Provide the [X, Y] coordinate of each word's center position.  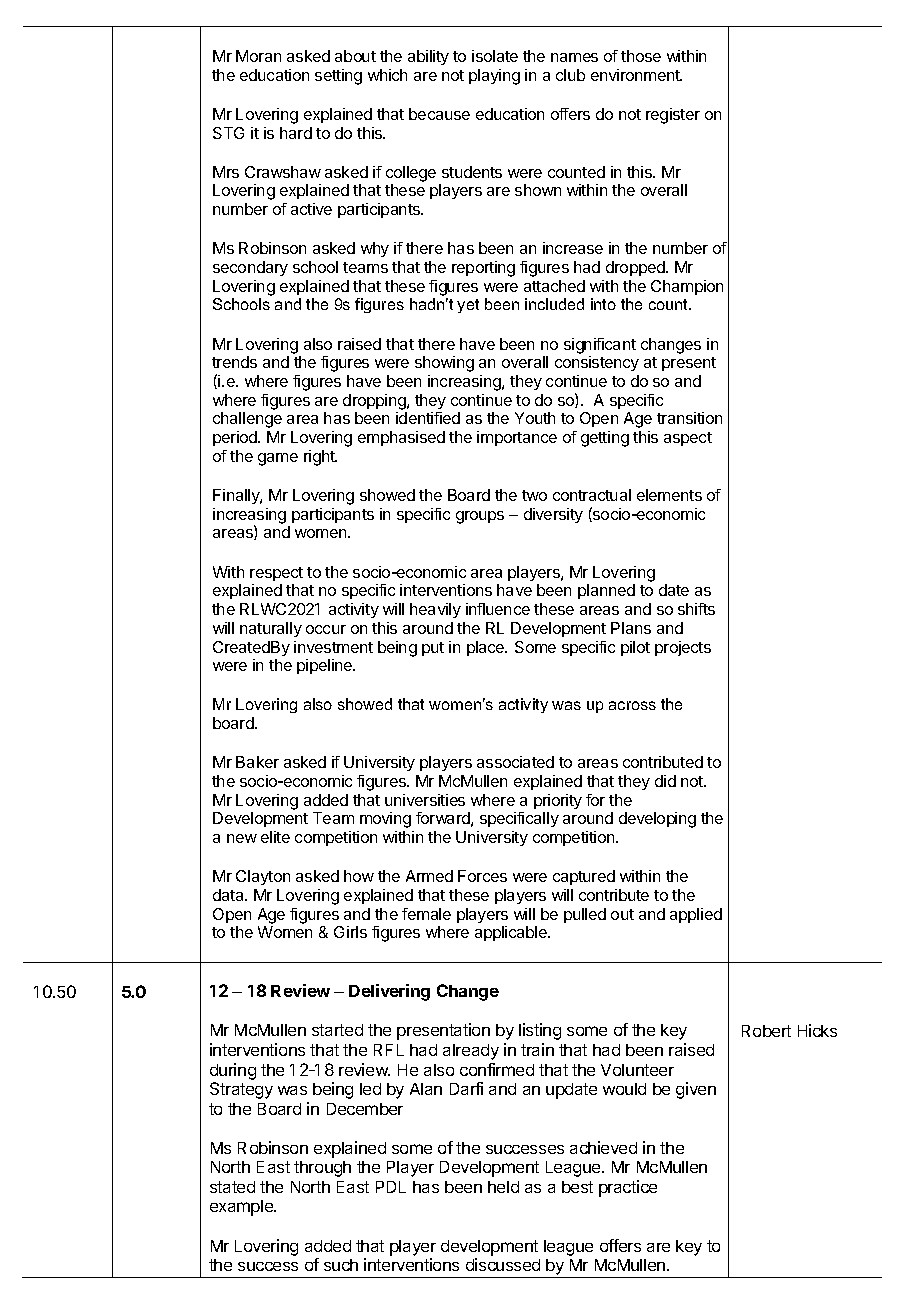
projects [683, 648]
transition [689, 418]
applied [696, 915]
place [487, 648]
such [341, 1265]
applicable [512, 933]
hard [296, 133]
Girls [350, 932]
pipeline [326, 666]
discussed [503, 1264]
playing [494, 77]
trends [234, 362]
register [673, 116]
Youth [535, 418]
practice [628, 1188]
